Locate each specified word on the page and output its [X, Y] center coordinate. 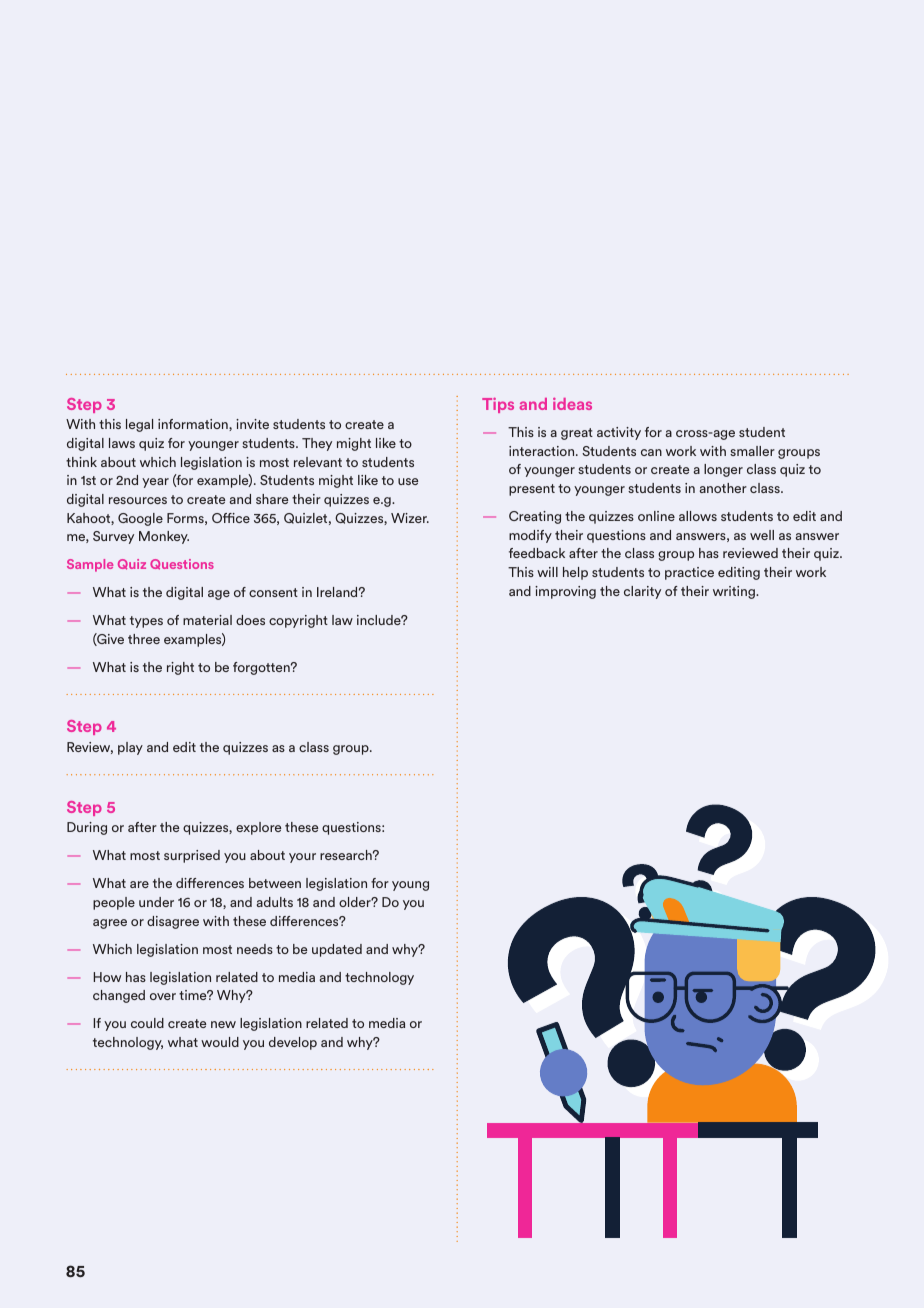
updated [337, 950]
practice [689, 573]
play [130, 748]
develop [293, 1043]
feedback [537, 553]
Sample [90, 565]
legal [139, 425]
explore [259, 828]
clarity [642, 592]
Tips [498, 405]
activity [619, 433]
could [147, 1023]
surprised [192, 856]
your [302, 858]
